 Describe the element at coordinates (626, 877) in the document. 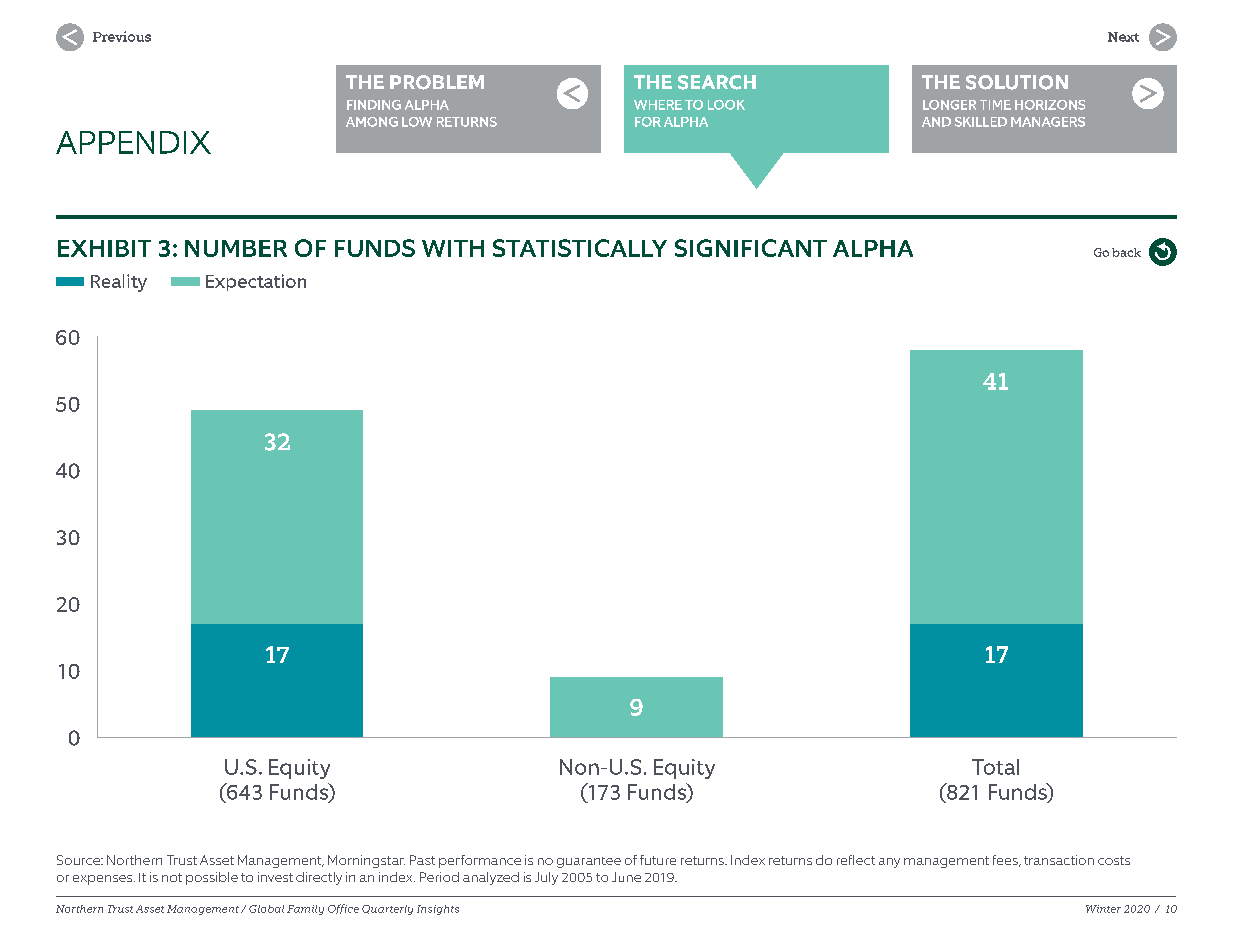

I see `June` at that location.
